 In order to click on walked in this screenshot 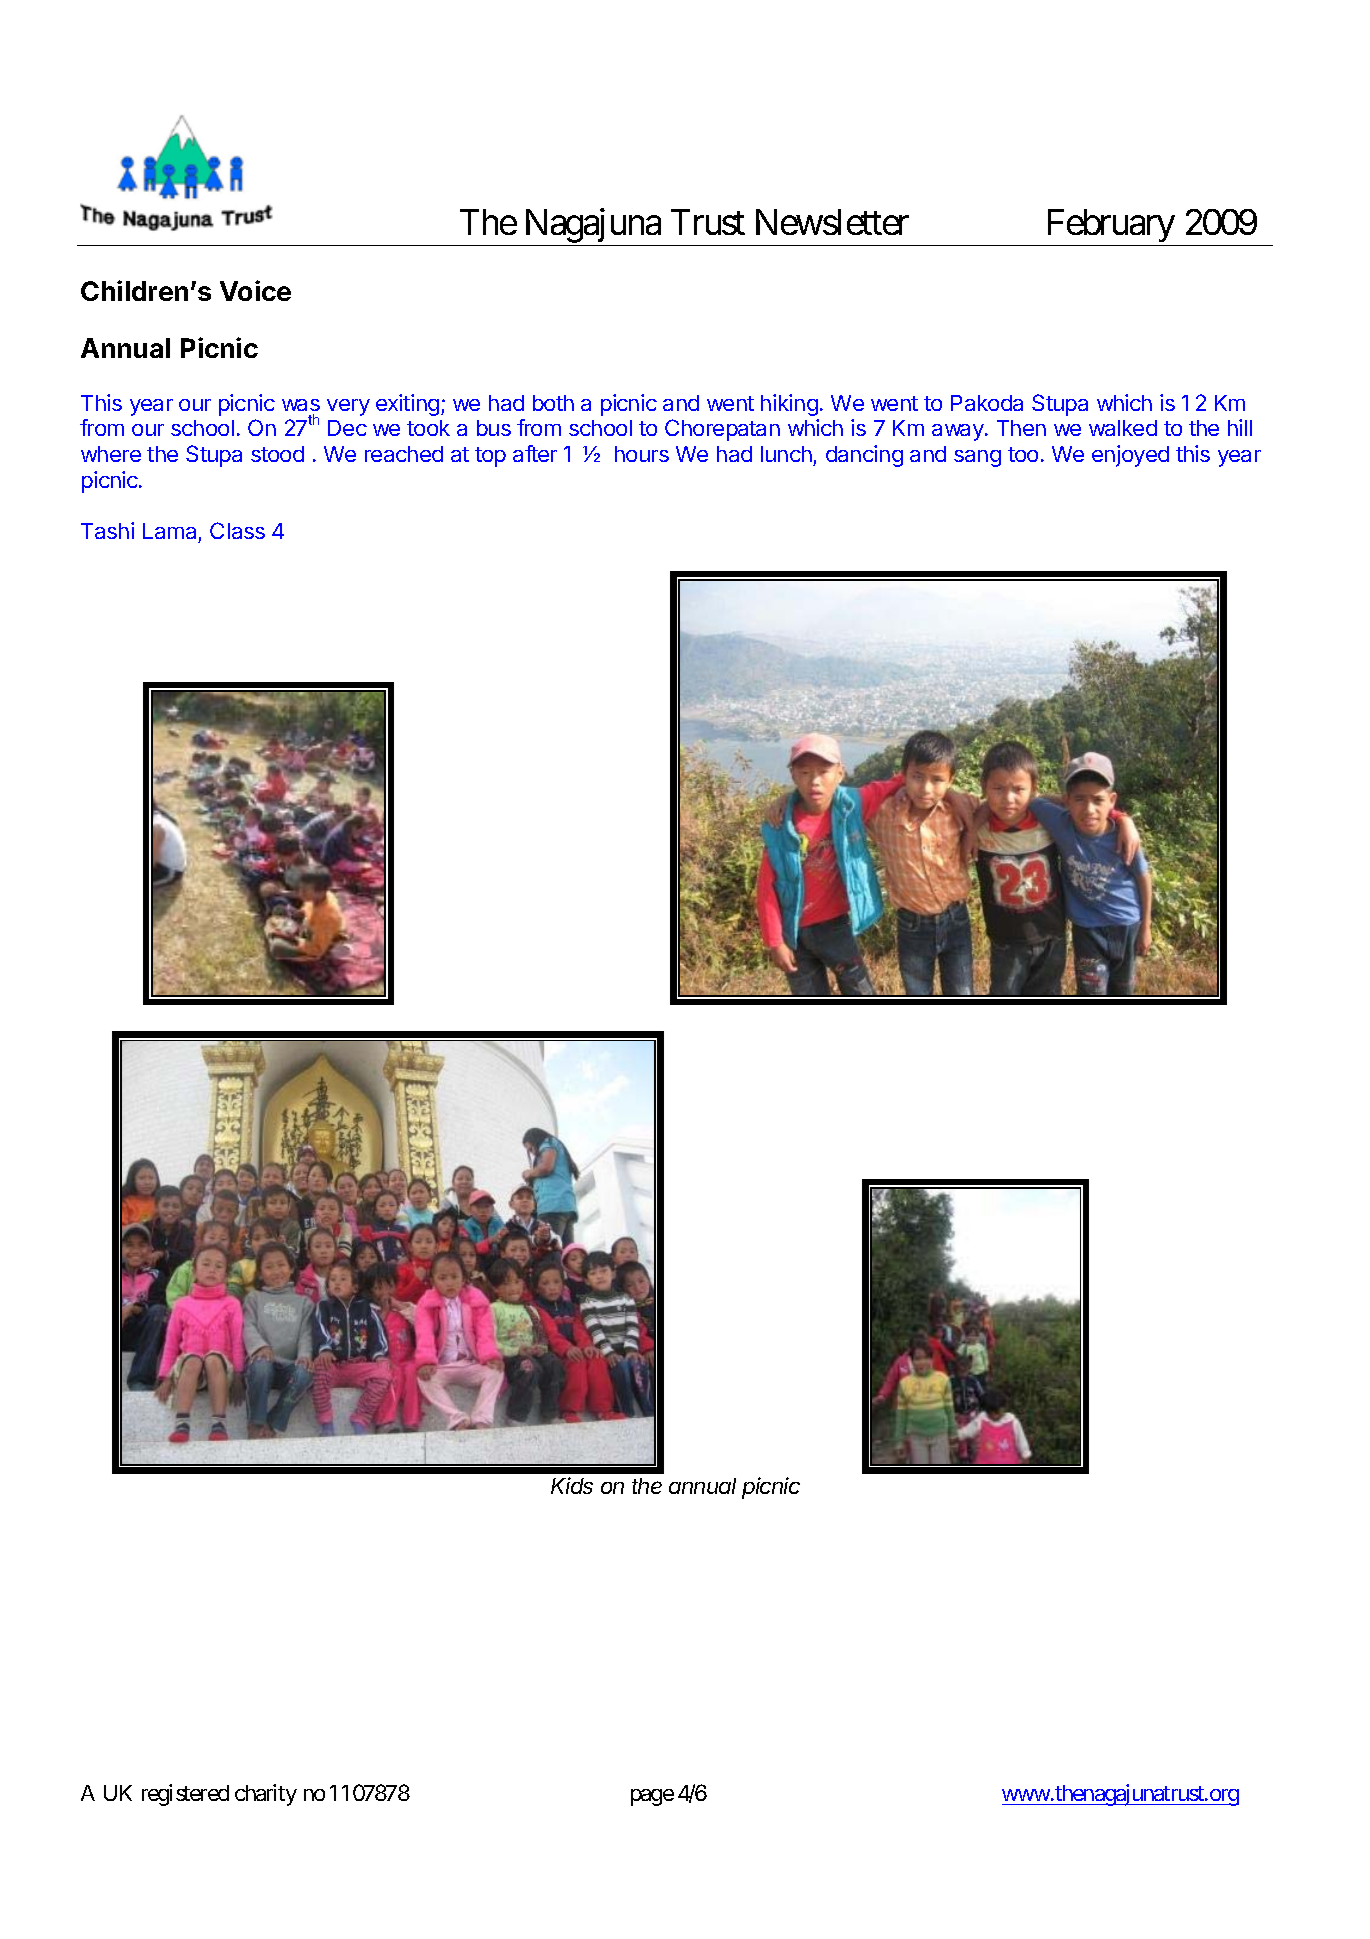, I will do `click(1123, 428)`.
